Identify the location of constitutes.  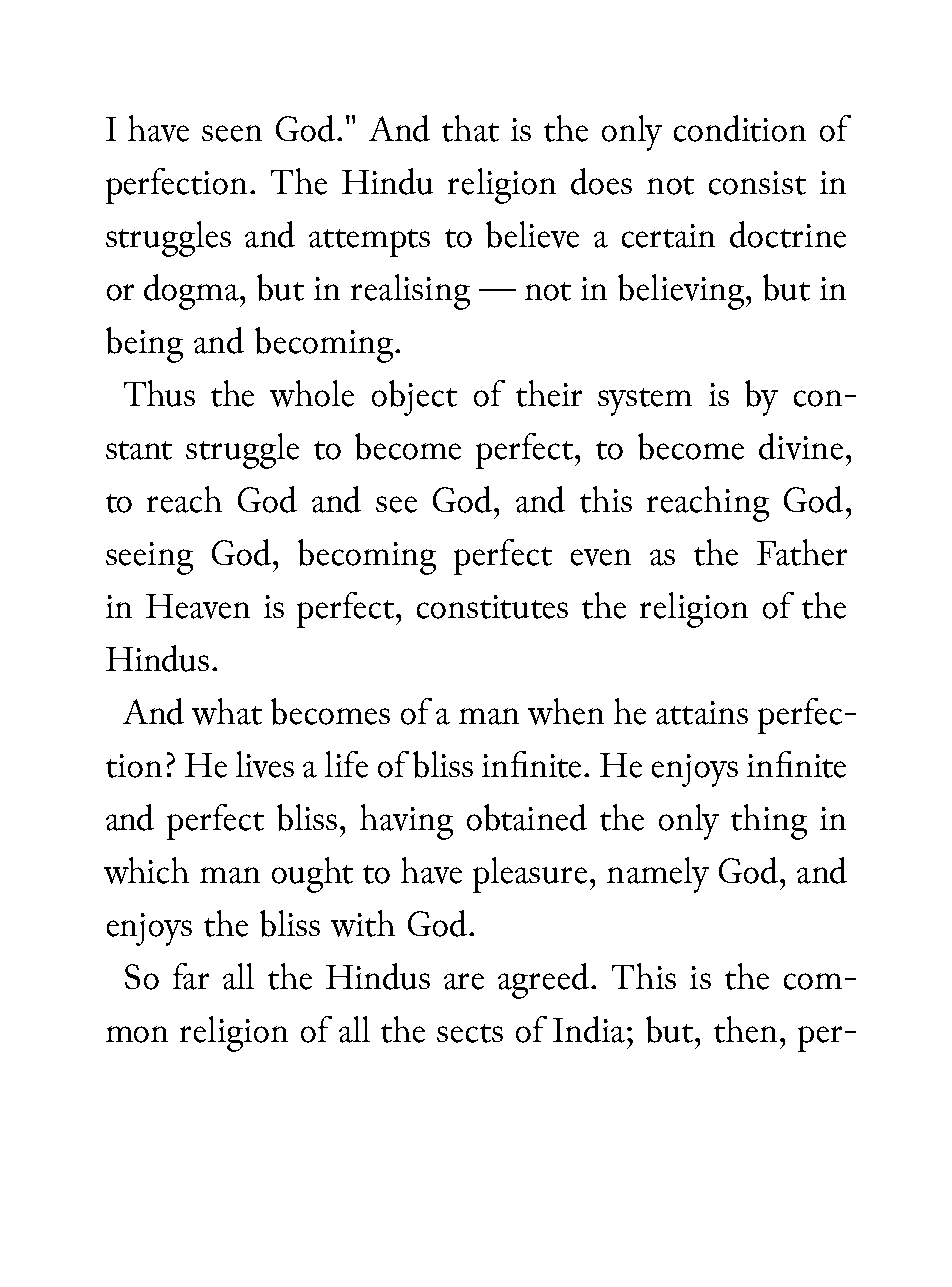
(492, 607).
